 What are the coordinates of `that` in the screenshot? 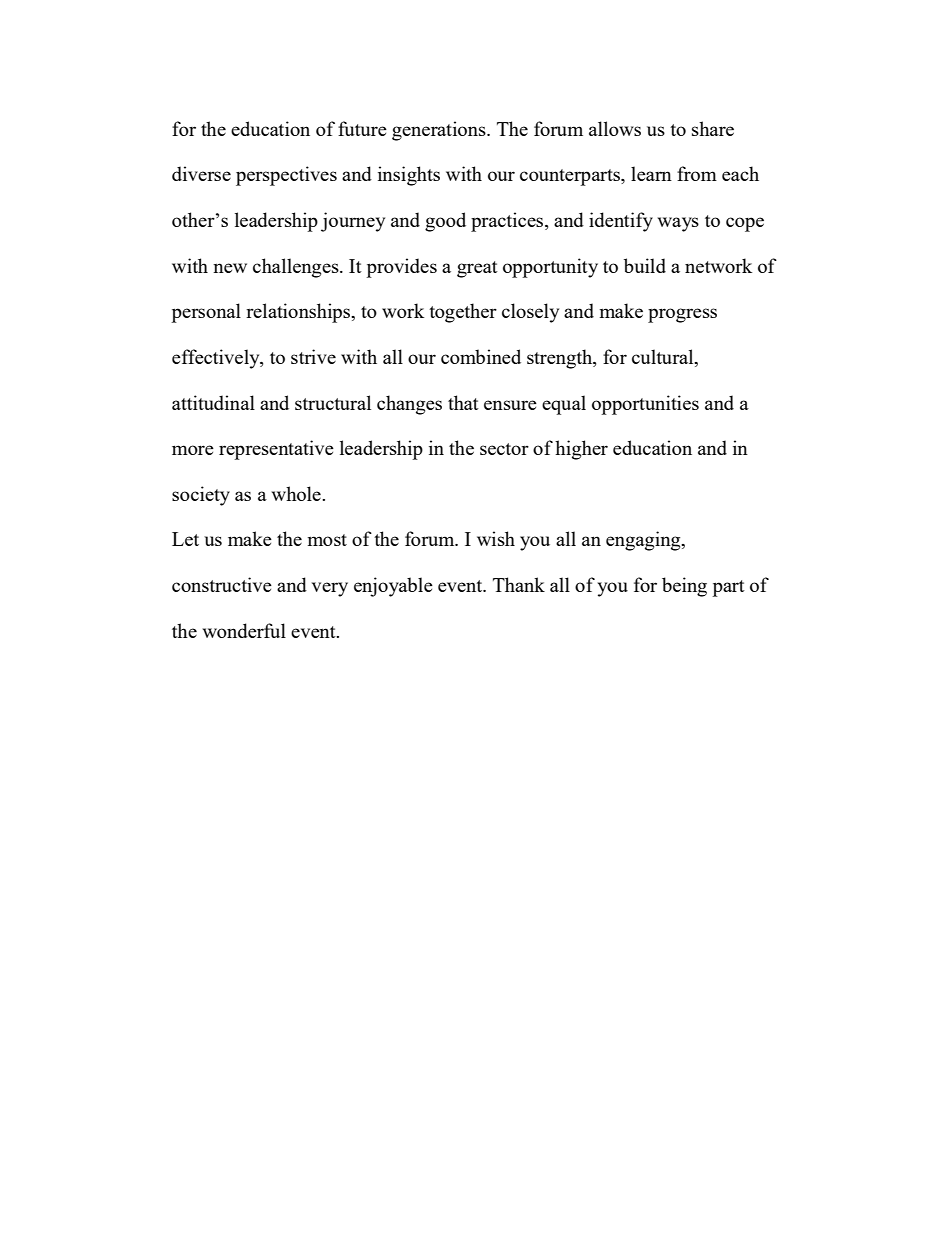 It's located at (463, 402).
